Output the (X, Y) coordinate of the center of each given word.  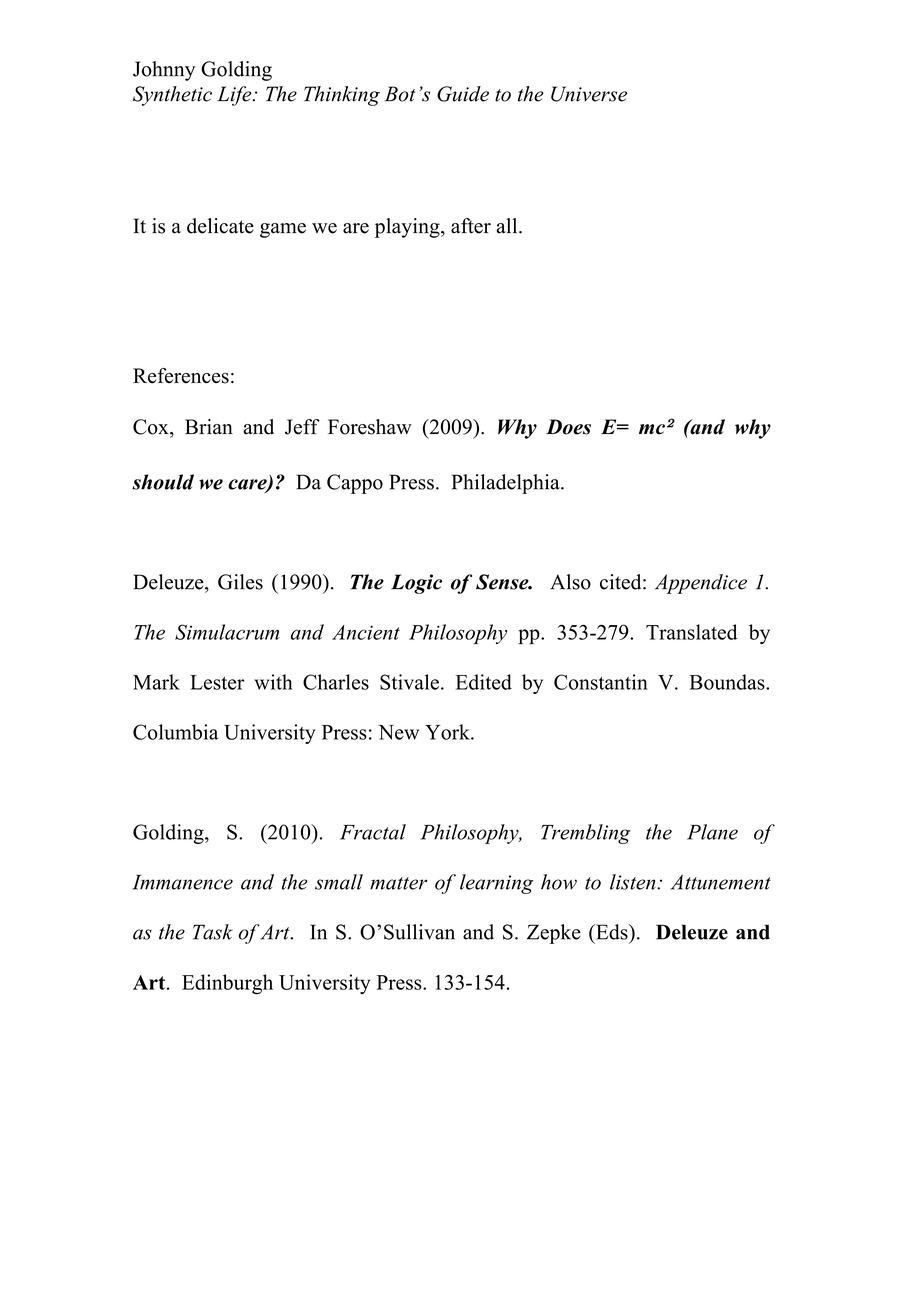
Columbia (175, 732)
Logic (416, 584)
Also (570, 582)
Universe (589, 94)
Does (568, 427)
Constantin (601, 682)
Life (235, 96)
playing (408, 228)
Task (213, 932)
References (181, 376)
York (448, 732)
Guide (463, 94)
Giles (240, 582)
